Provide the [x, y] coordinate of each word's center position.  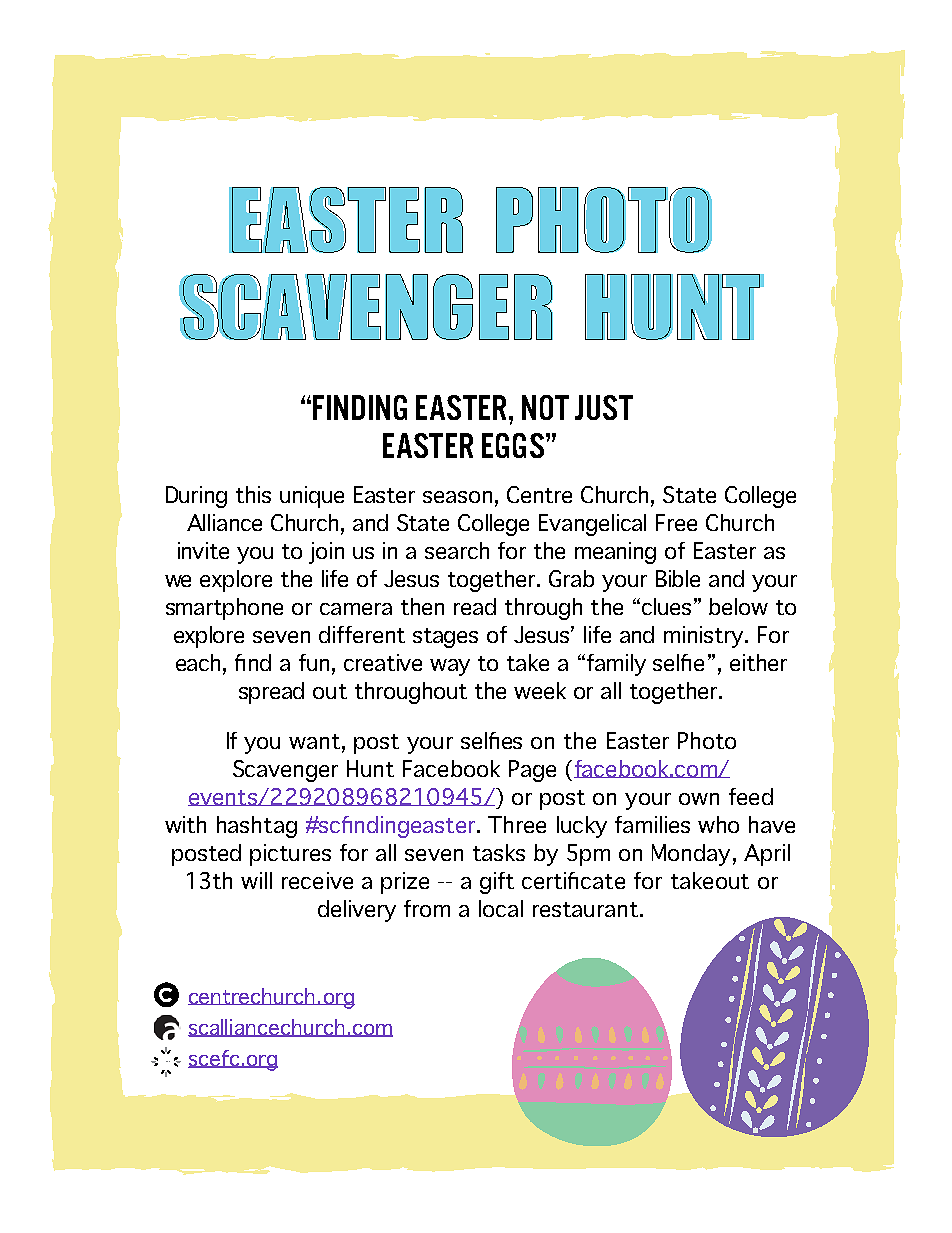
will [256, 880]
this [253, 494]
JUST [604, 407]
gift [497, 883]
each [198, 662]
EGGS [513, 445]
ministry [705, 637]
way [450, 667]
